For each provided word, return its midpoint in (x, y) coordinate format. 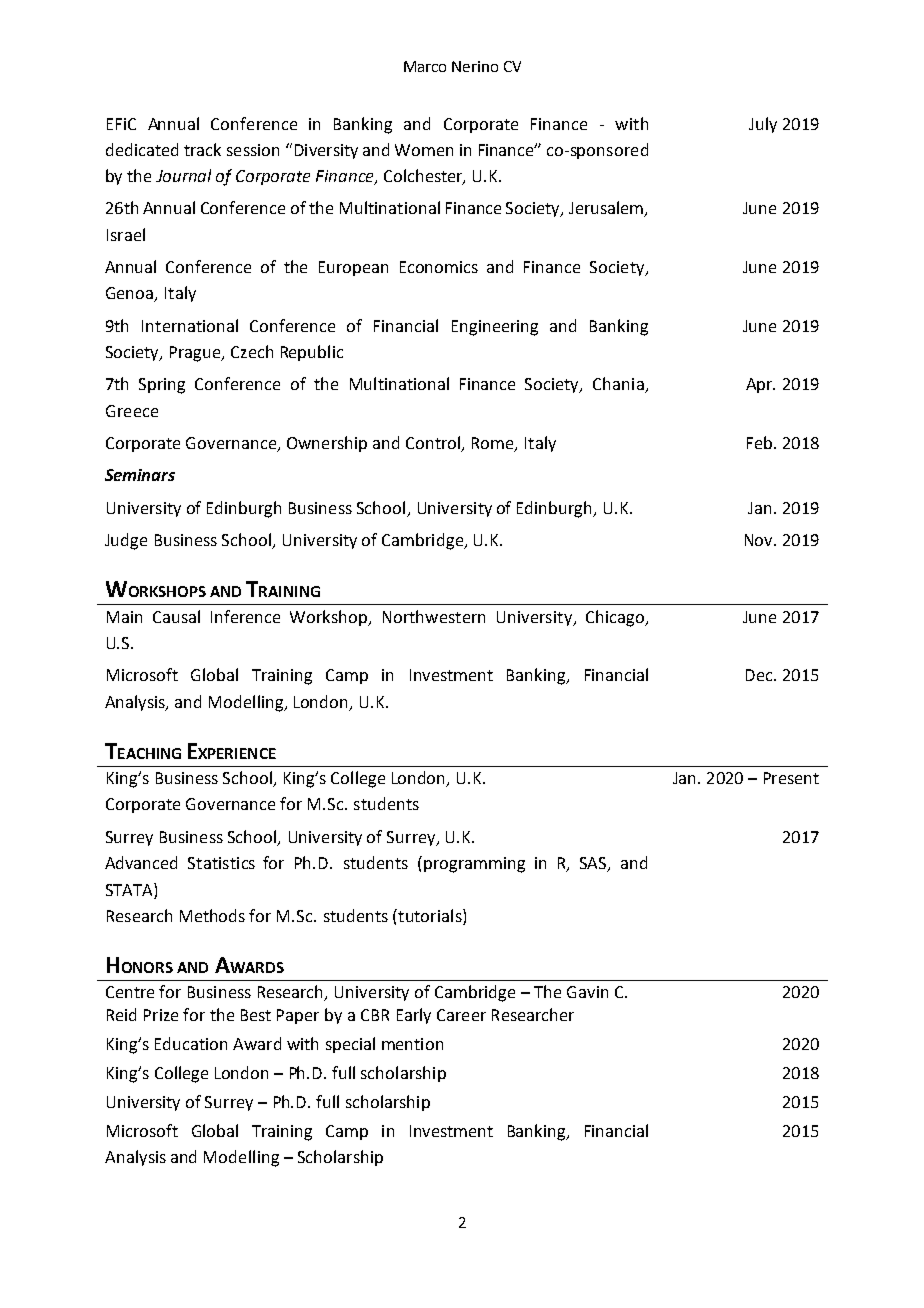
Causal (176, 616)
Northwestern (434, 616)
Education (191, 1043)
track (202, 149)
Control (433, 442)
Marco (425, 66)
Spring (162, 386)
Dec (760, 675)
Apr (760, 385)
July (763, 125)
